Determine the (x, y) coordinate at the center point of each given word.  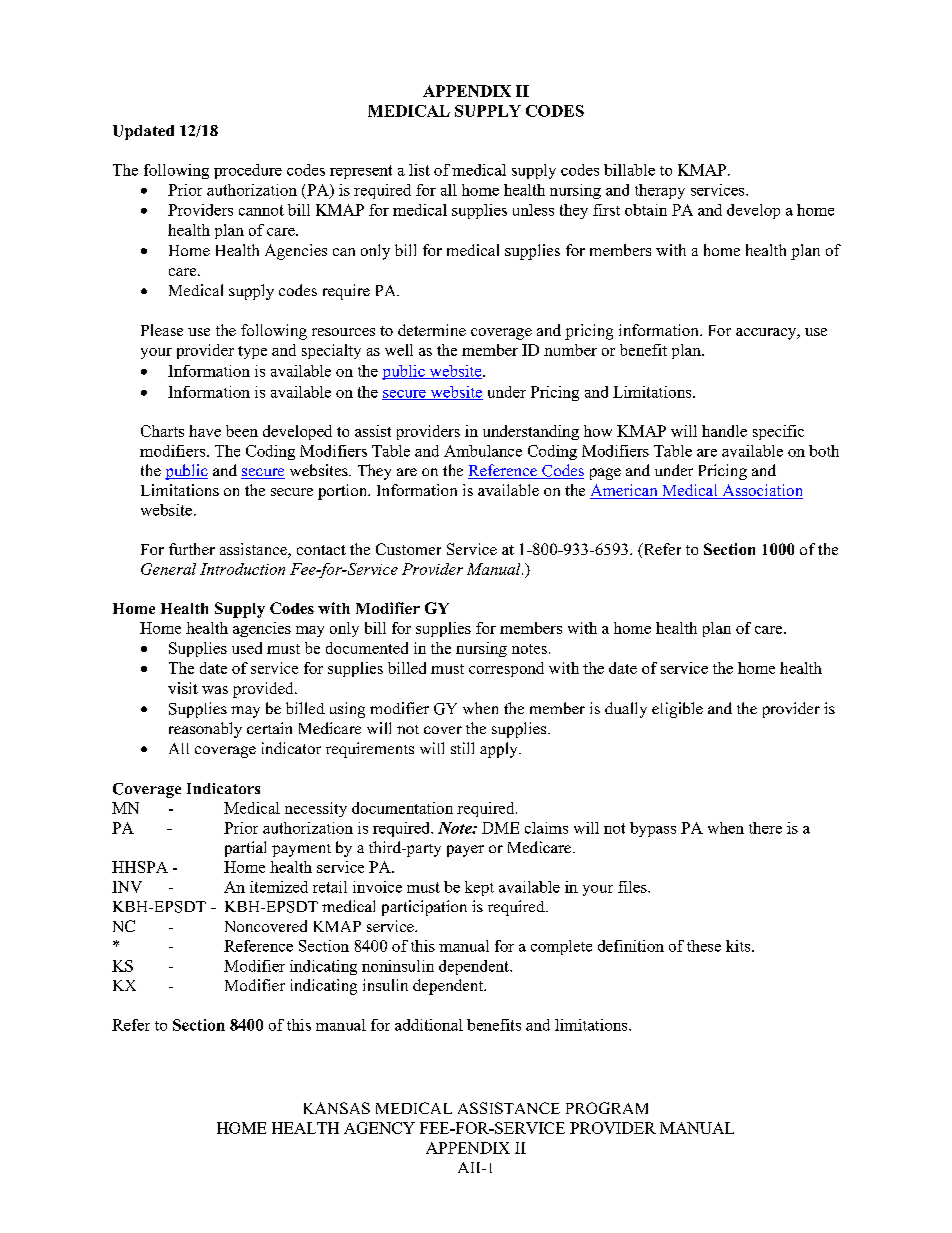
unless (533, 210)
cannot (261, 210)
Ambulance (483, 451)
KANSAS (337, 1108)
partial (245, 849)
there (765, 828)
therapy (660, 191)
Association (761, 491)
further (192, 549)
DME (500, 828)
